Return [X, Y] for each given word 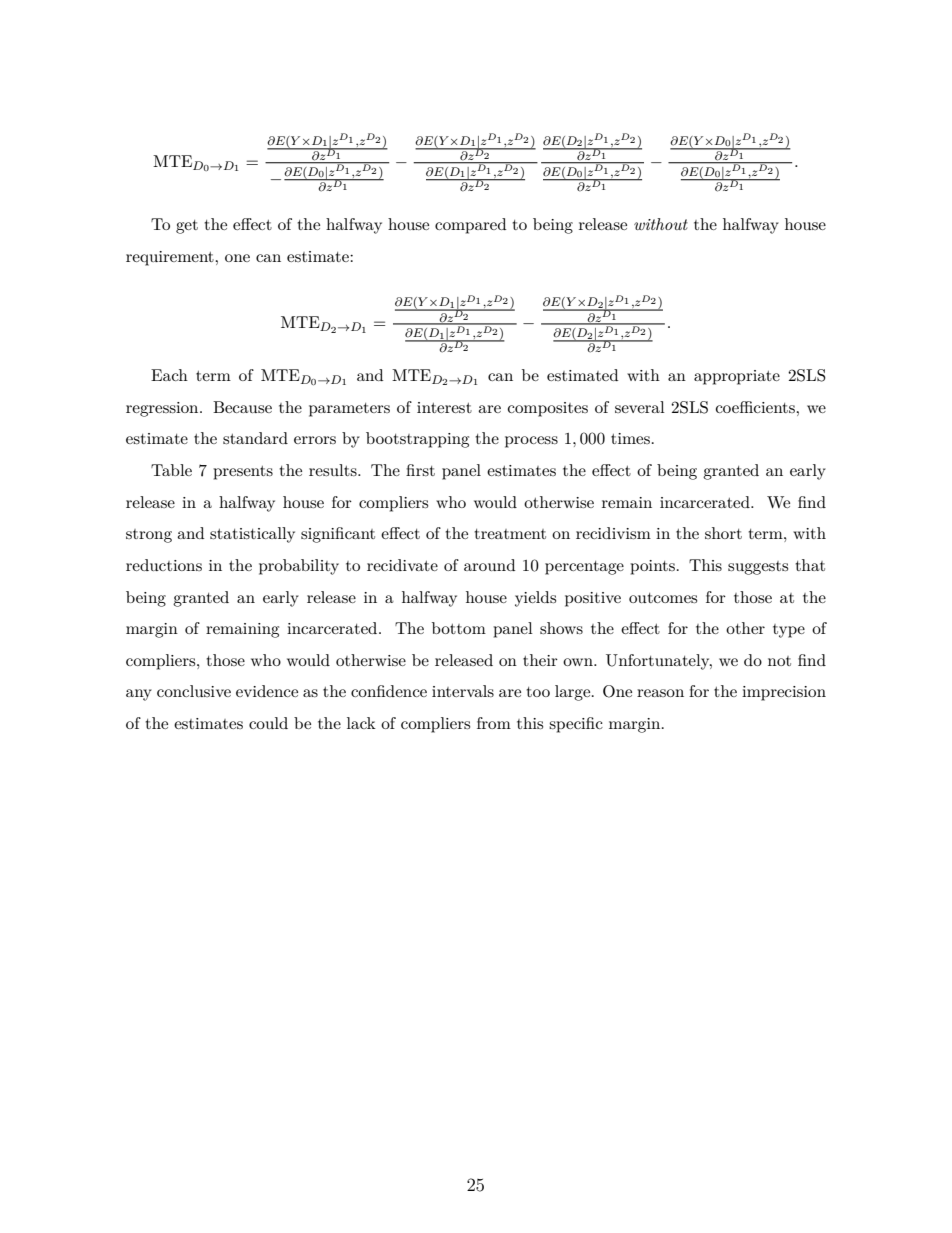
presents [243, 473]
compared [470, 226]
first [420, 470]
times [630, 438]
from [494, 723]
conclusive [194, 691]
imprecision [784, 693]
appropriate [737, 377]
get [187, 227]
